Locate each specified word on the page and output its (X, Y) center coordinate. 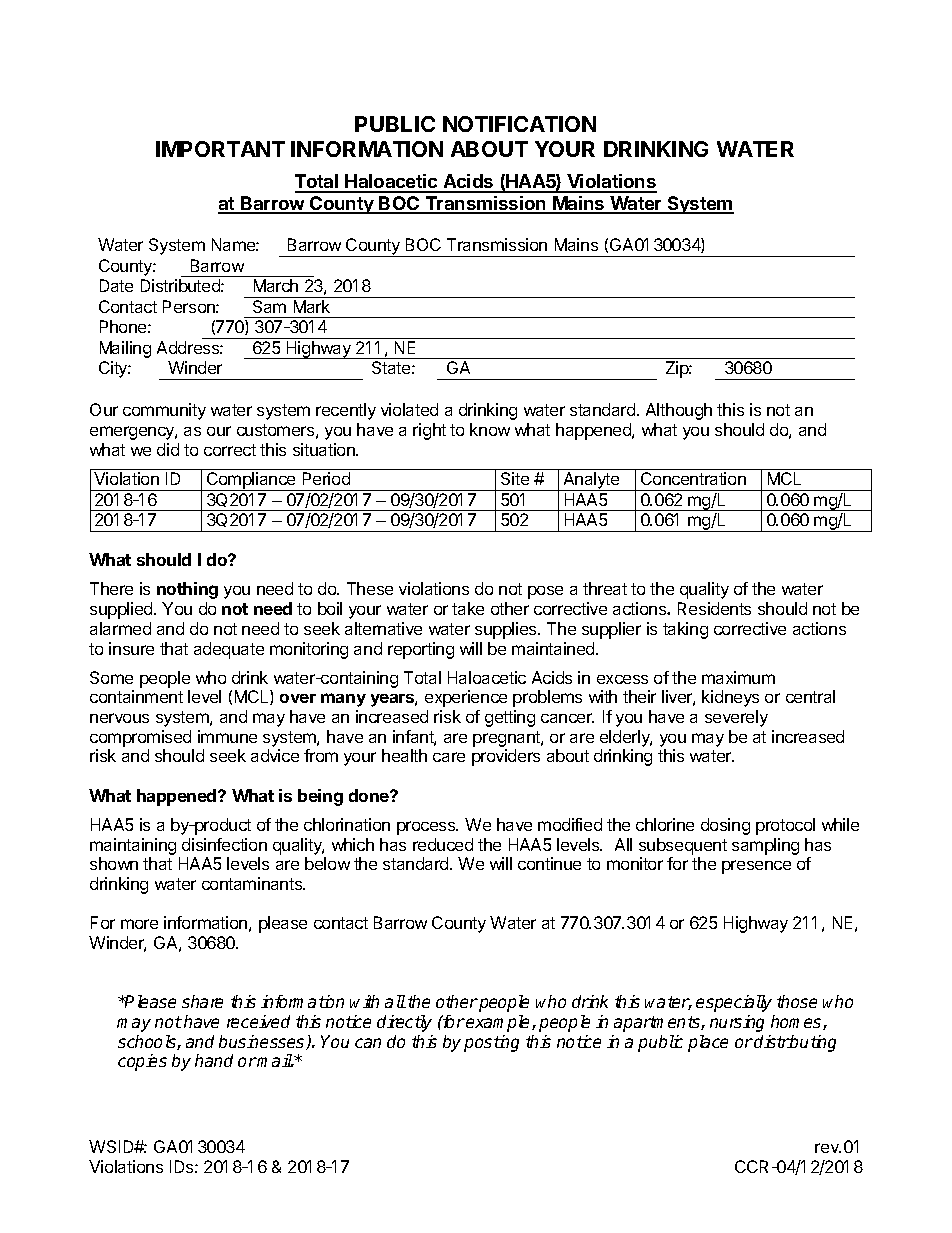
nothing (187, 590)
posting (491, 1043)
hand (214, 1060)
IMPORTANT (220, 149)
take (468, 608)
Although (679, 411)
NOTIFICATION (519, 124)
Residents (714, 608)
